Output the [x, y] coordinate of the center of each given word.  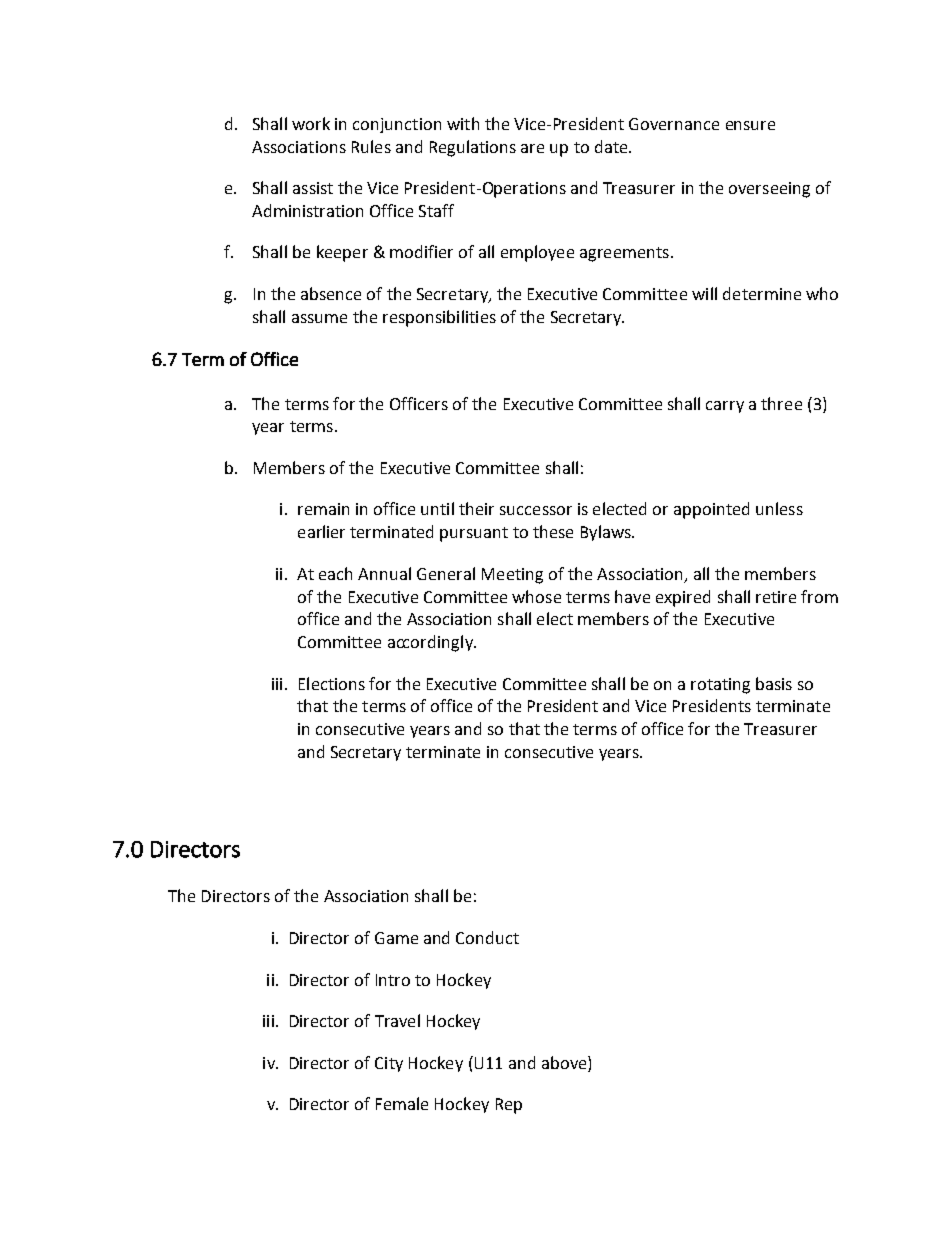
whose [536, 596]
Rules [371, 146]
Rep [509, 1106]
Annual [384, 573]
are [532, 148]
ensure [750, 125]
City [389, 1064]
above [565, 1062]
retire [776, 597]
